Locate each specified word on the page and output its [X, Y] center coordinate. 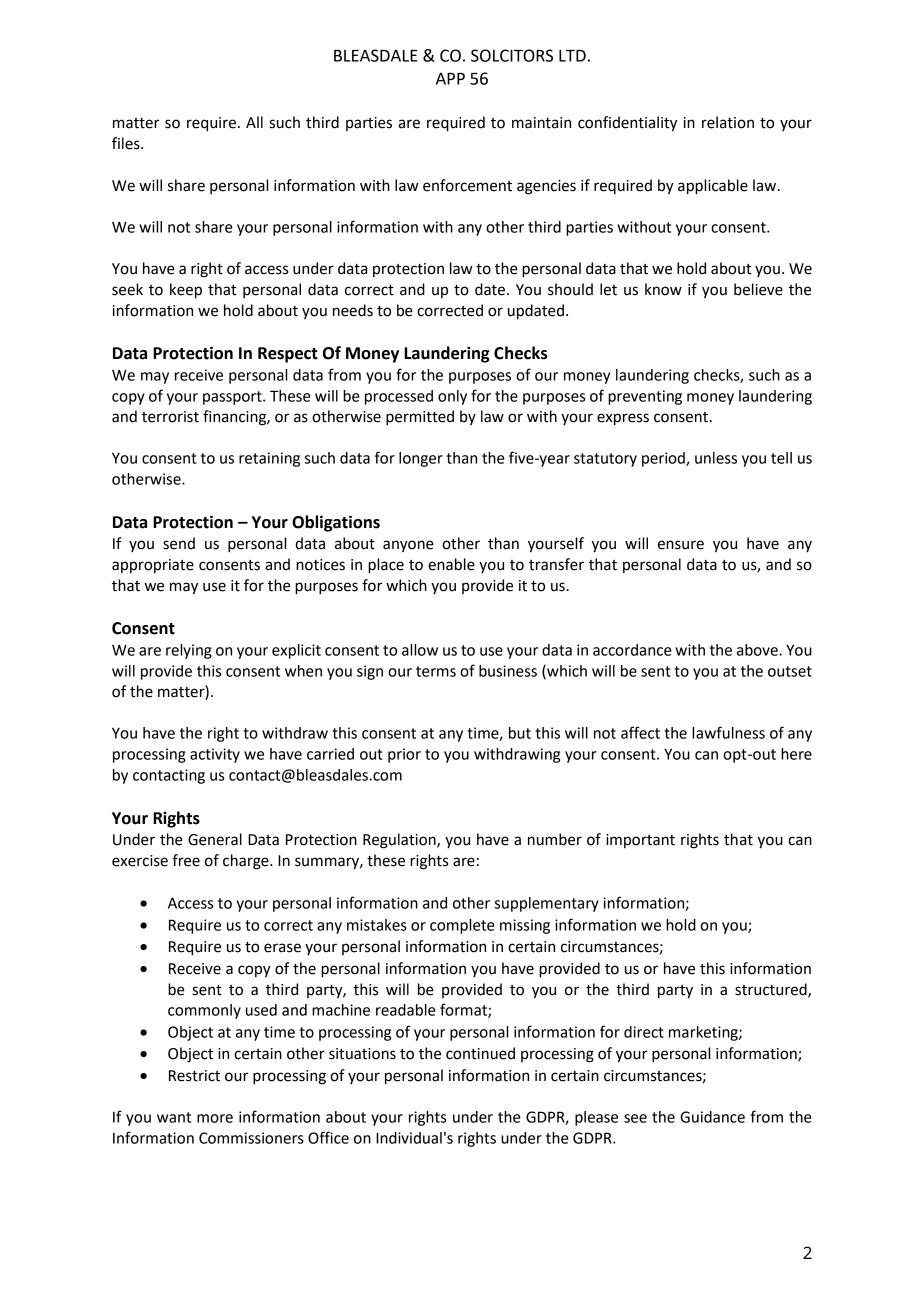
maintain [541, 123]
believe [758, 289]
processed [399, 397]
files [127, 143]
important [640, 841]
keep [186, 291]
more [215, 1118]
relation [728, 122]
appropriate [153, 566]
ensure [681, 545]
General [215, 839]
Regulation [400, 841]
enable [451, 564]
